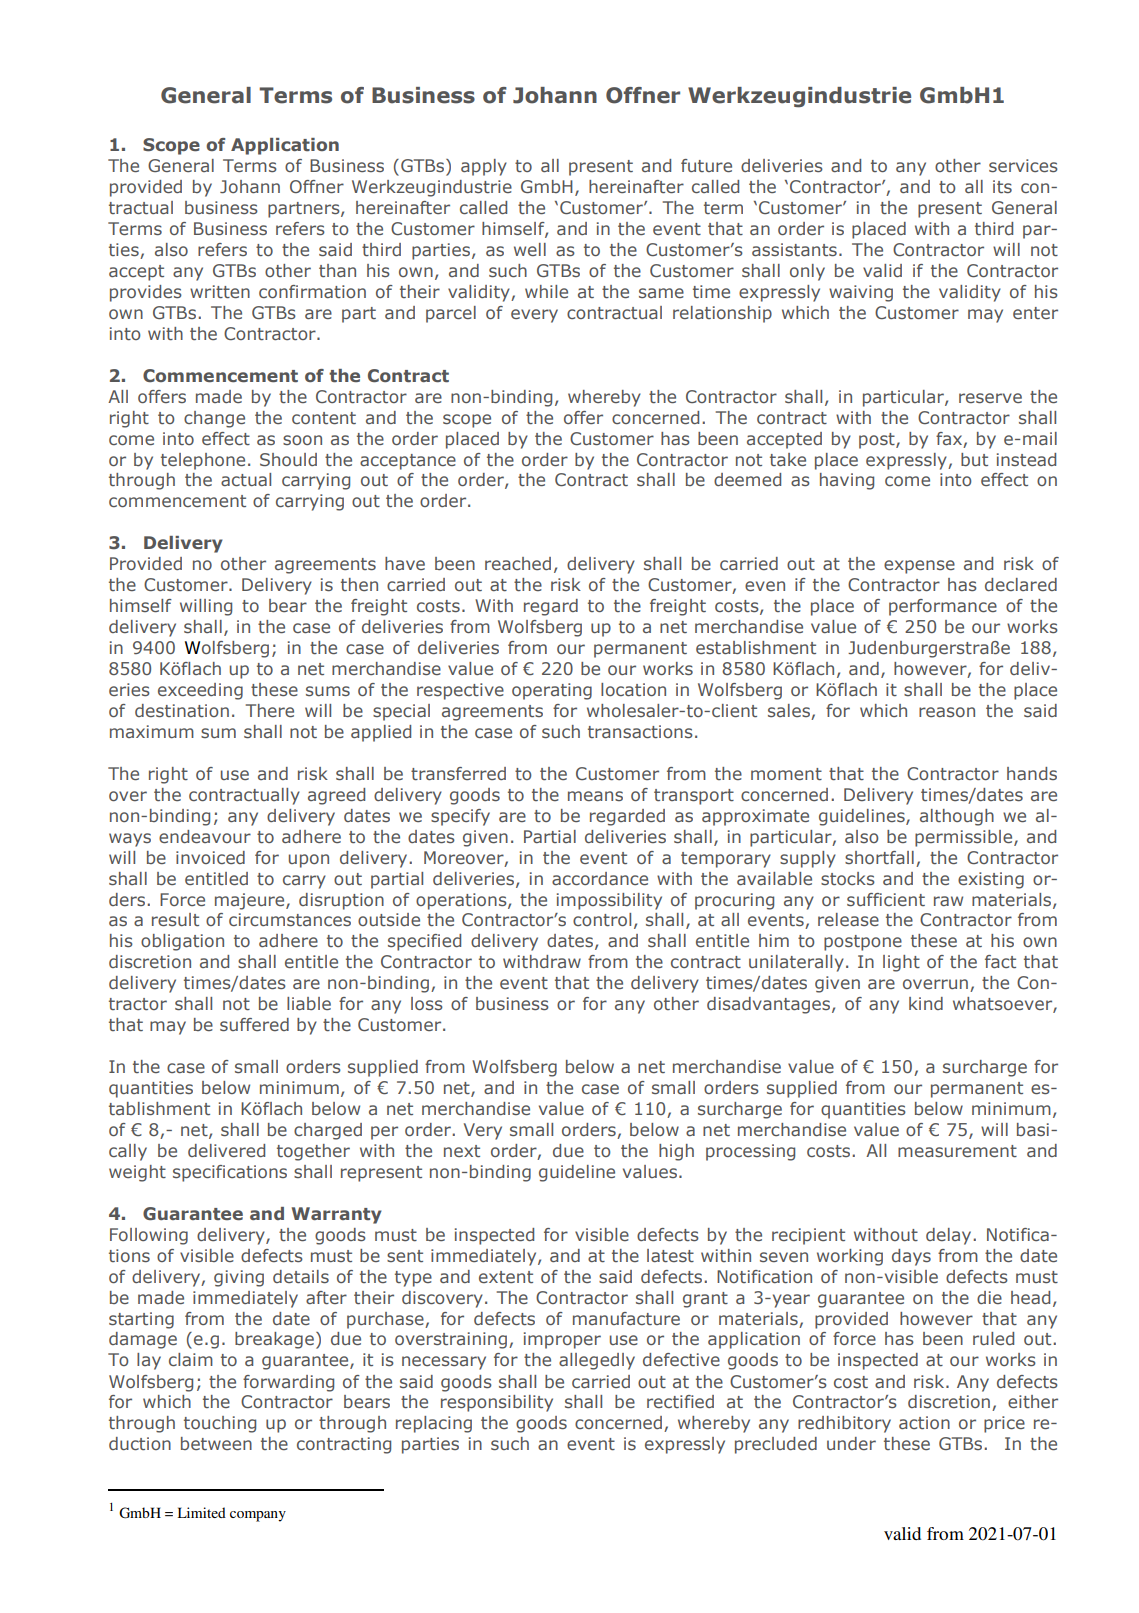  What do you see at coordinates (258, 1516) in the screenshot?
I see `company` at bounding box center [258, 1516].
